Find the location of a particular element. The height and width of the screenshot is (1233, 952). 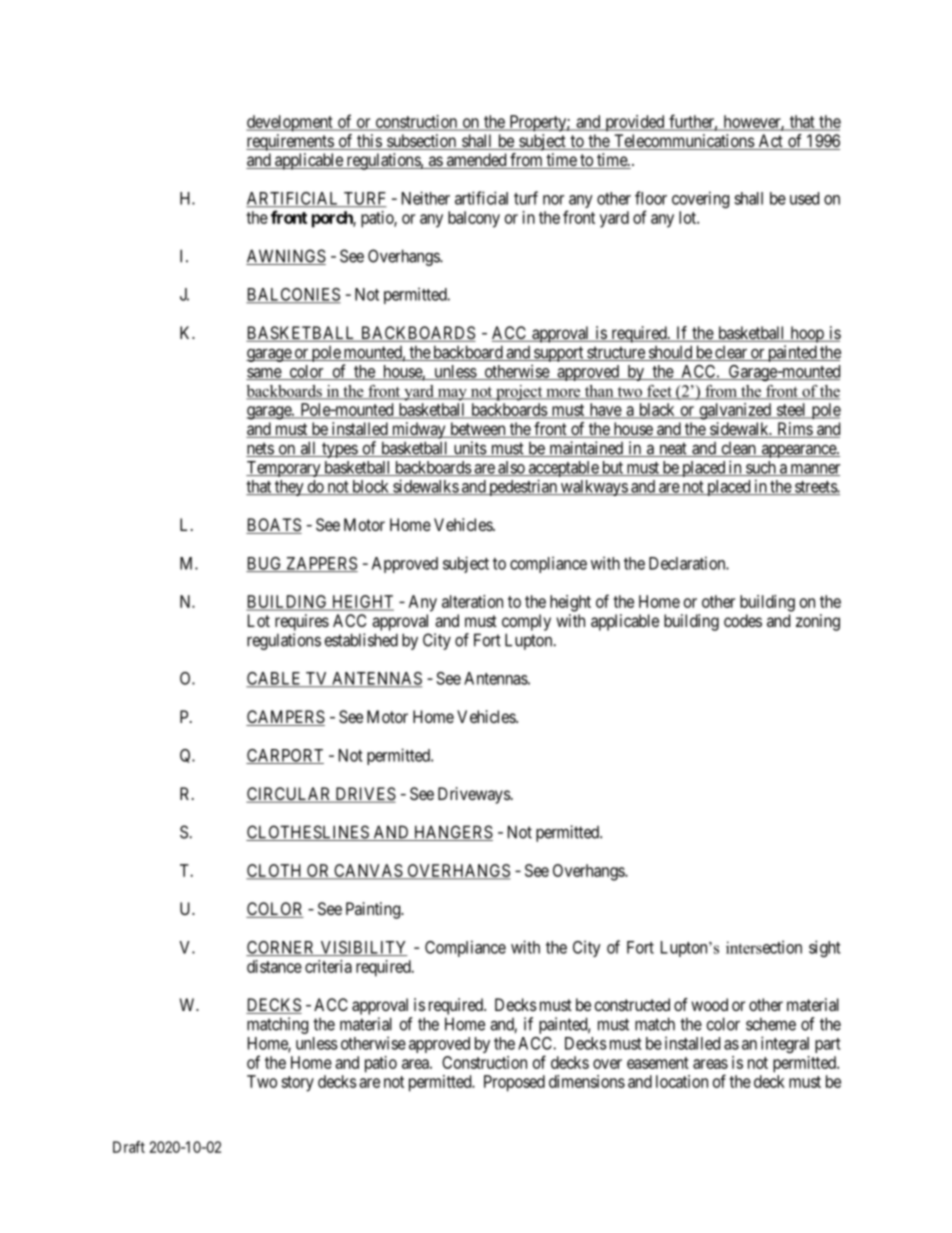

codes is located at coordinates (743, 620).
